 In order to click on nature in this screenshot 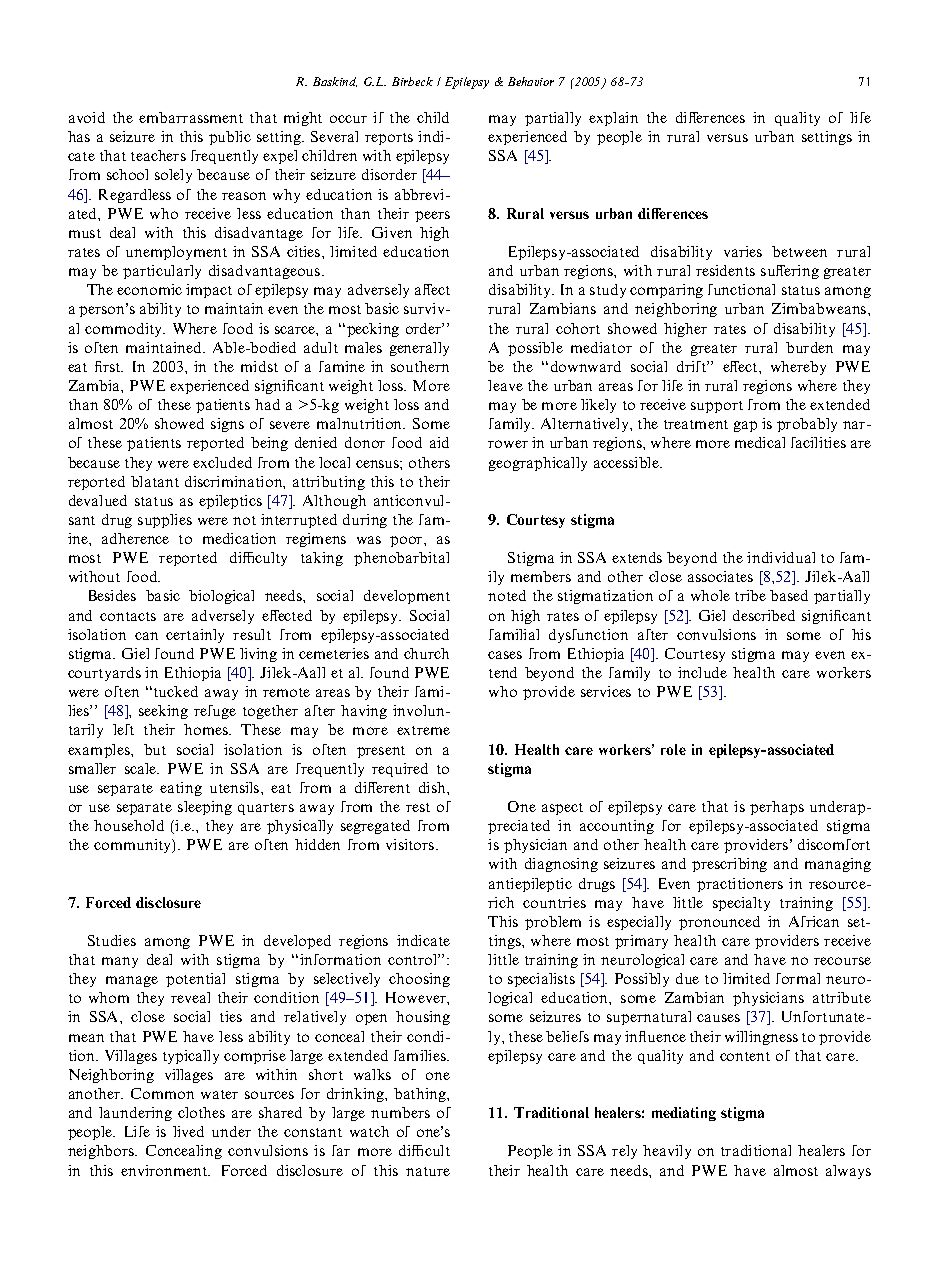, I will do `click(428, 1171)`.
